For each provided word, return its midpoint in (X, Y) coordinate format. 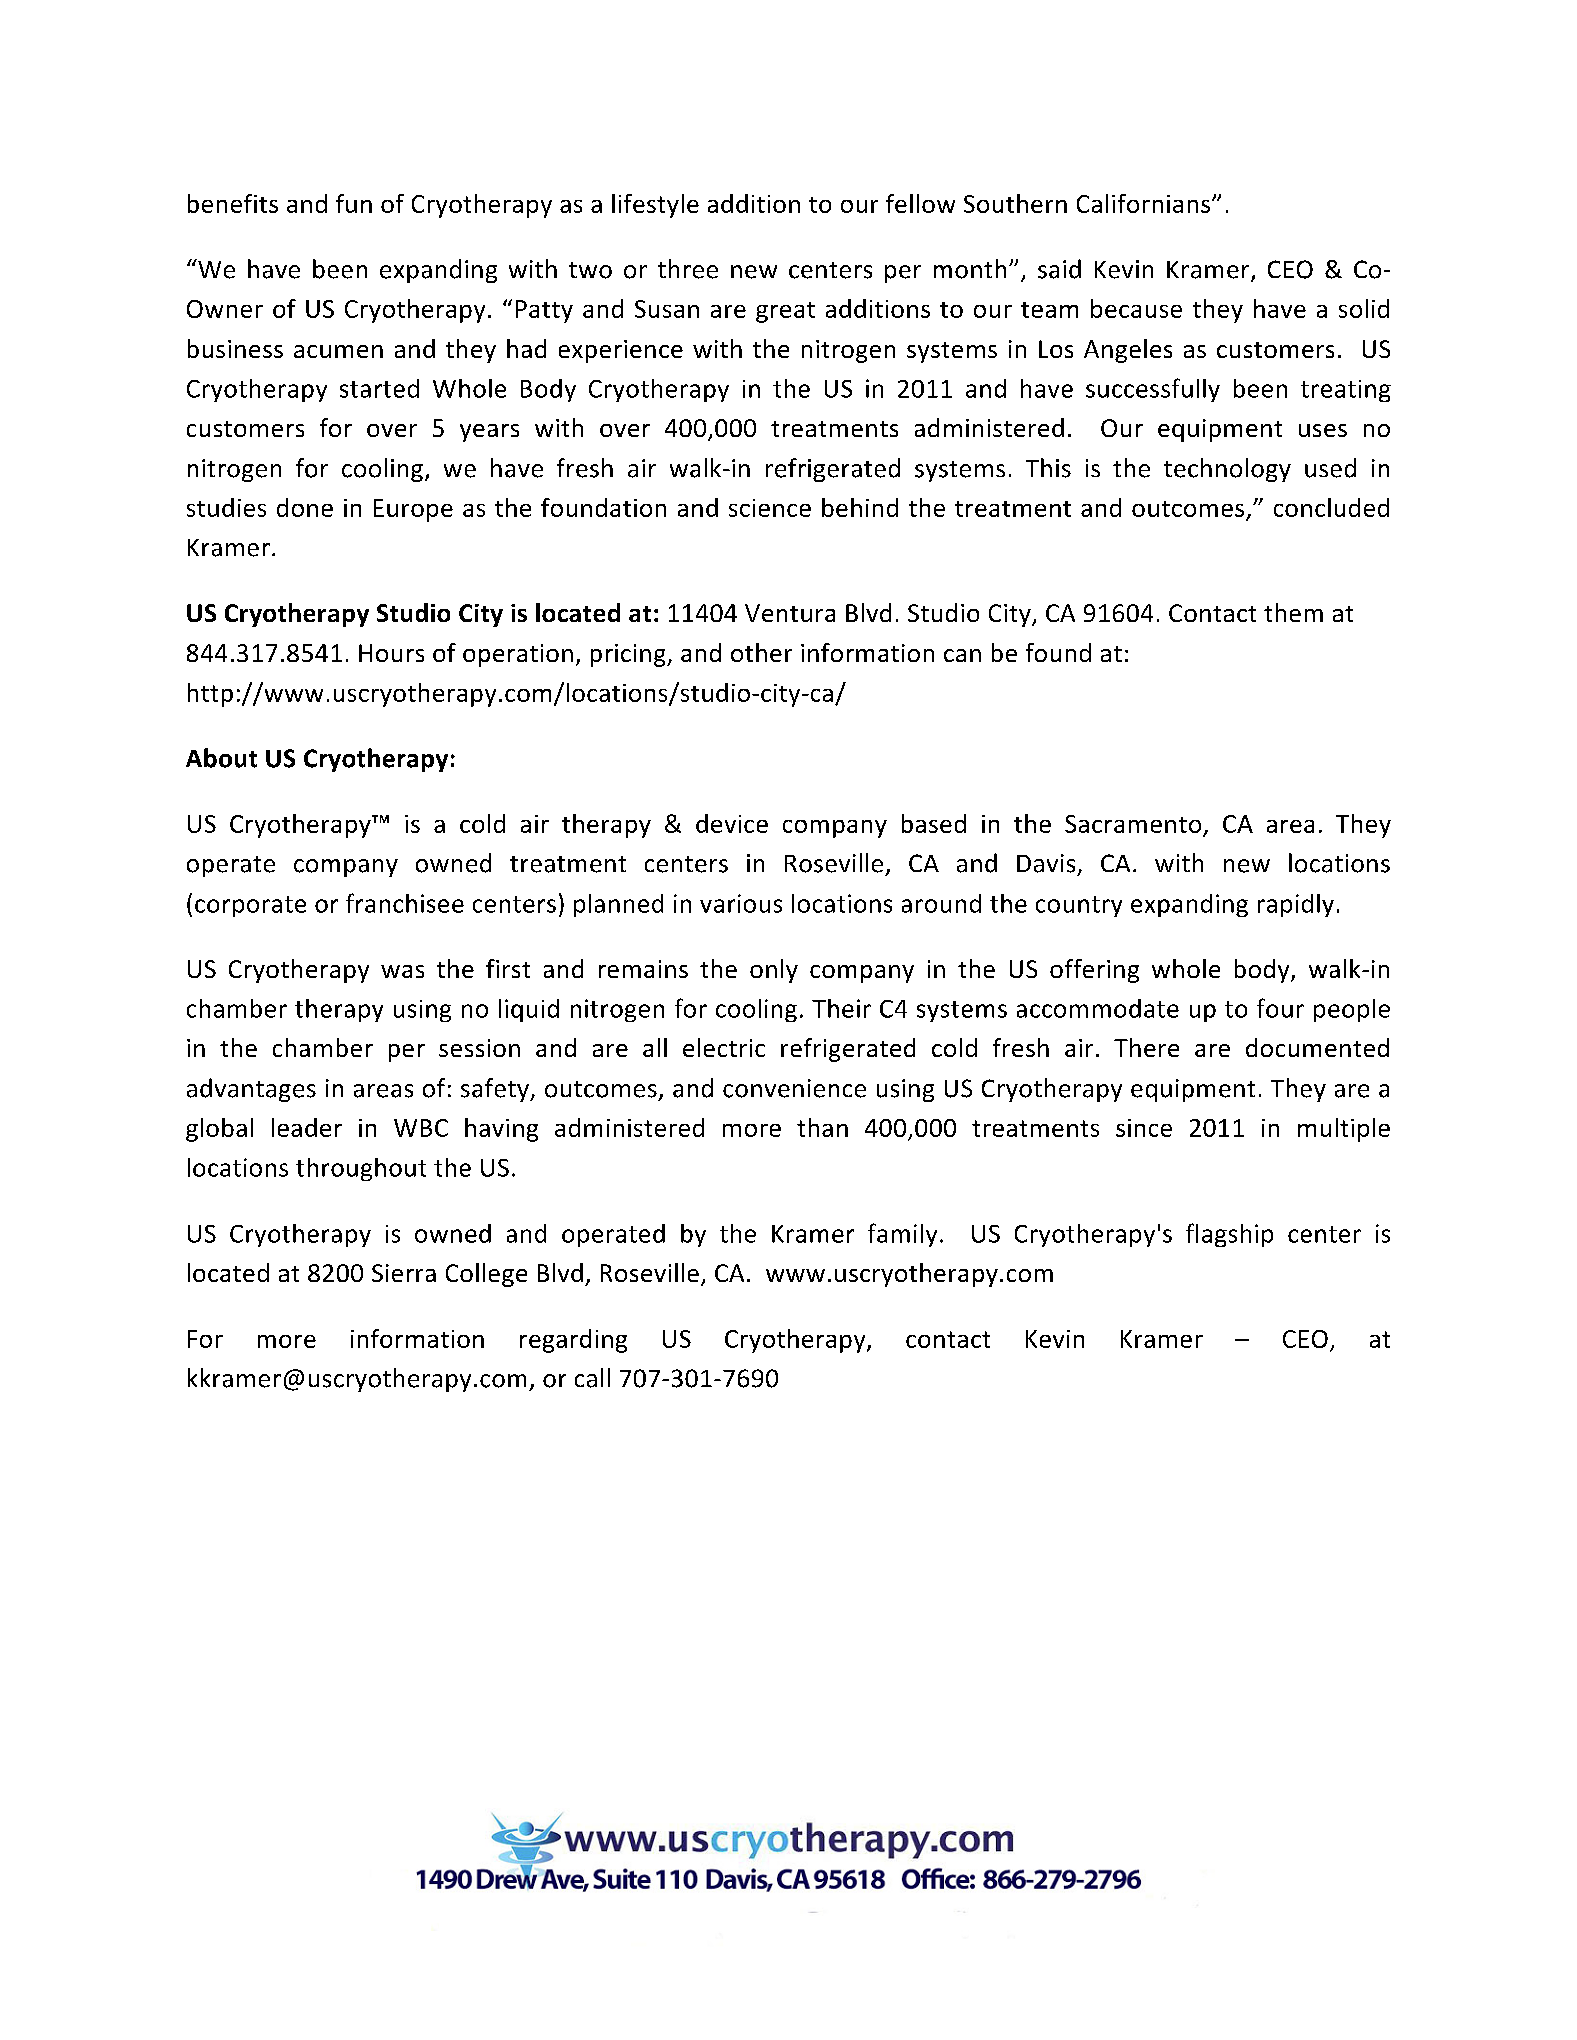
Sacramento (1133, 824)
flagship (1229, 1235)
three (688, 269)
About (221, 758)
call (592, 1378)
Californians (1145, 203)
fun (354, 203)
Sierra (404, 1273)
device (732, 823)
